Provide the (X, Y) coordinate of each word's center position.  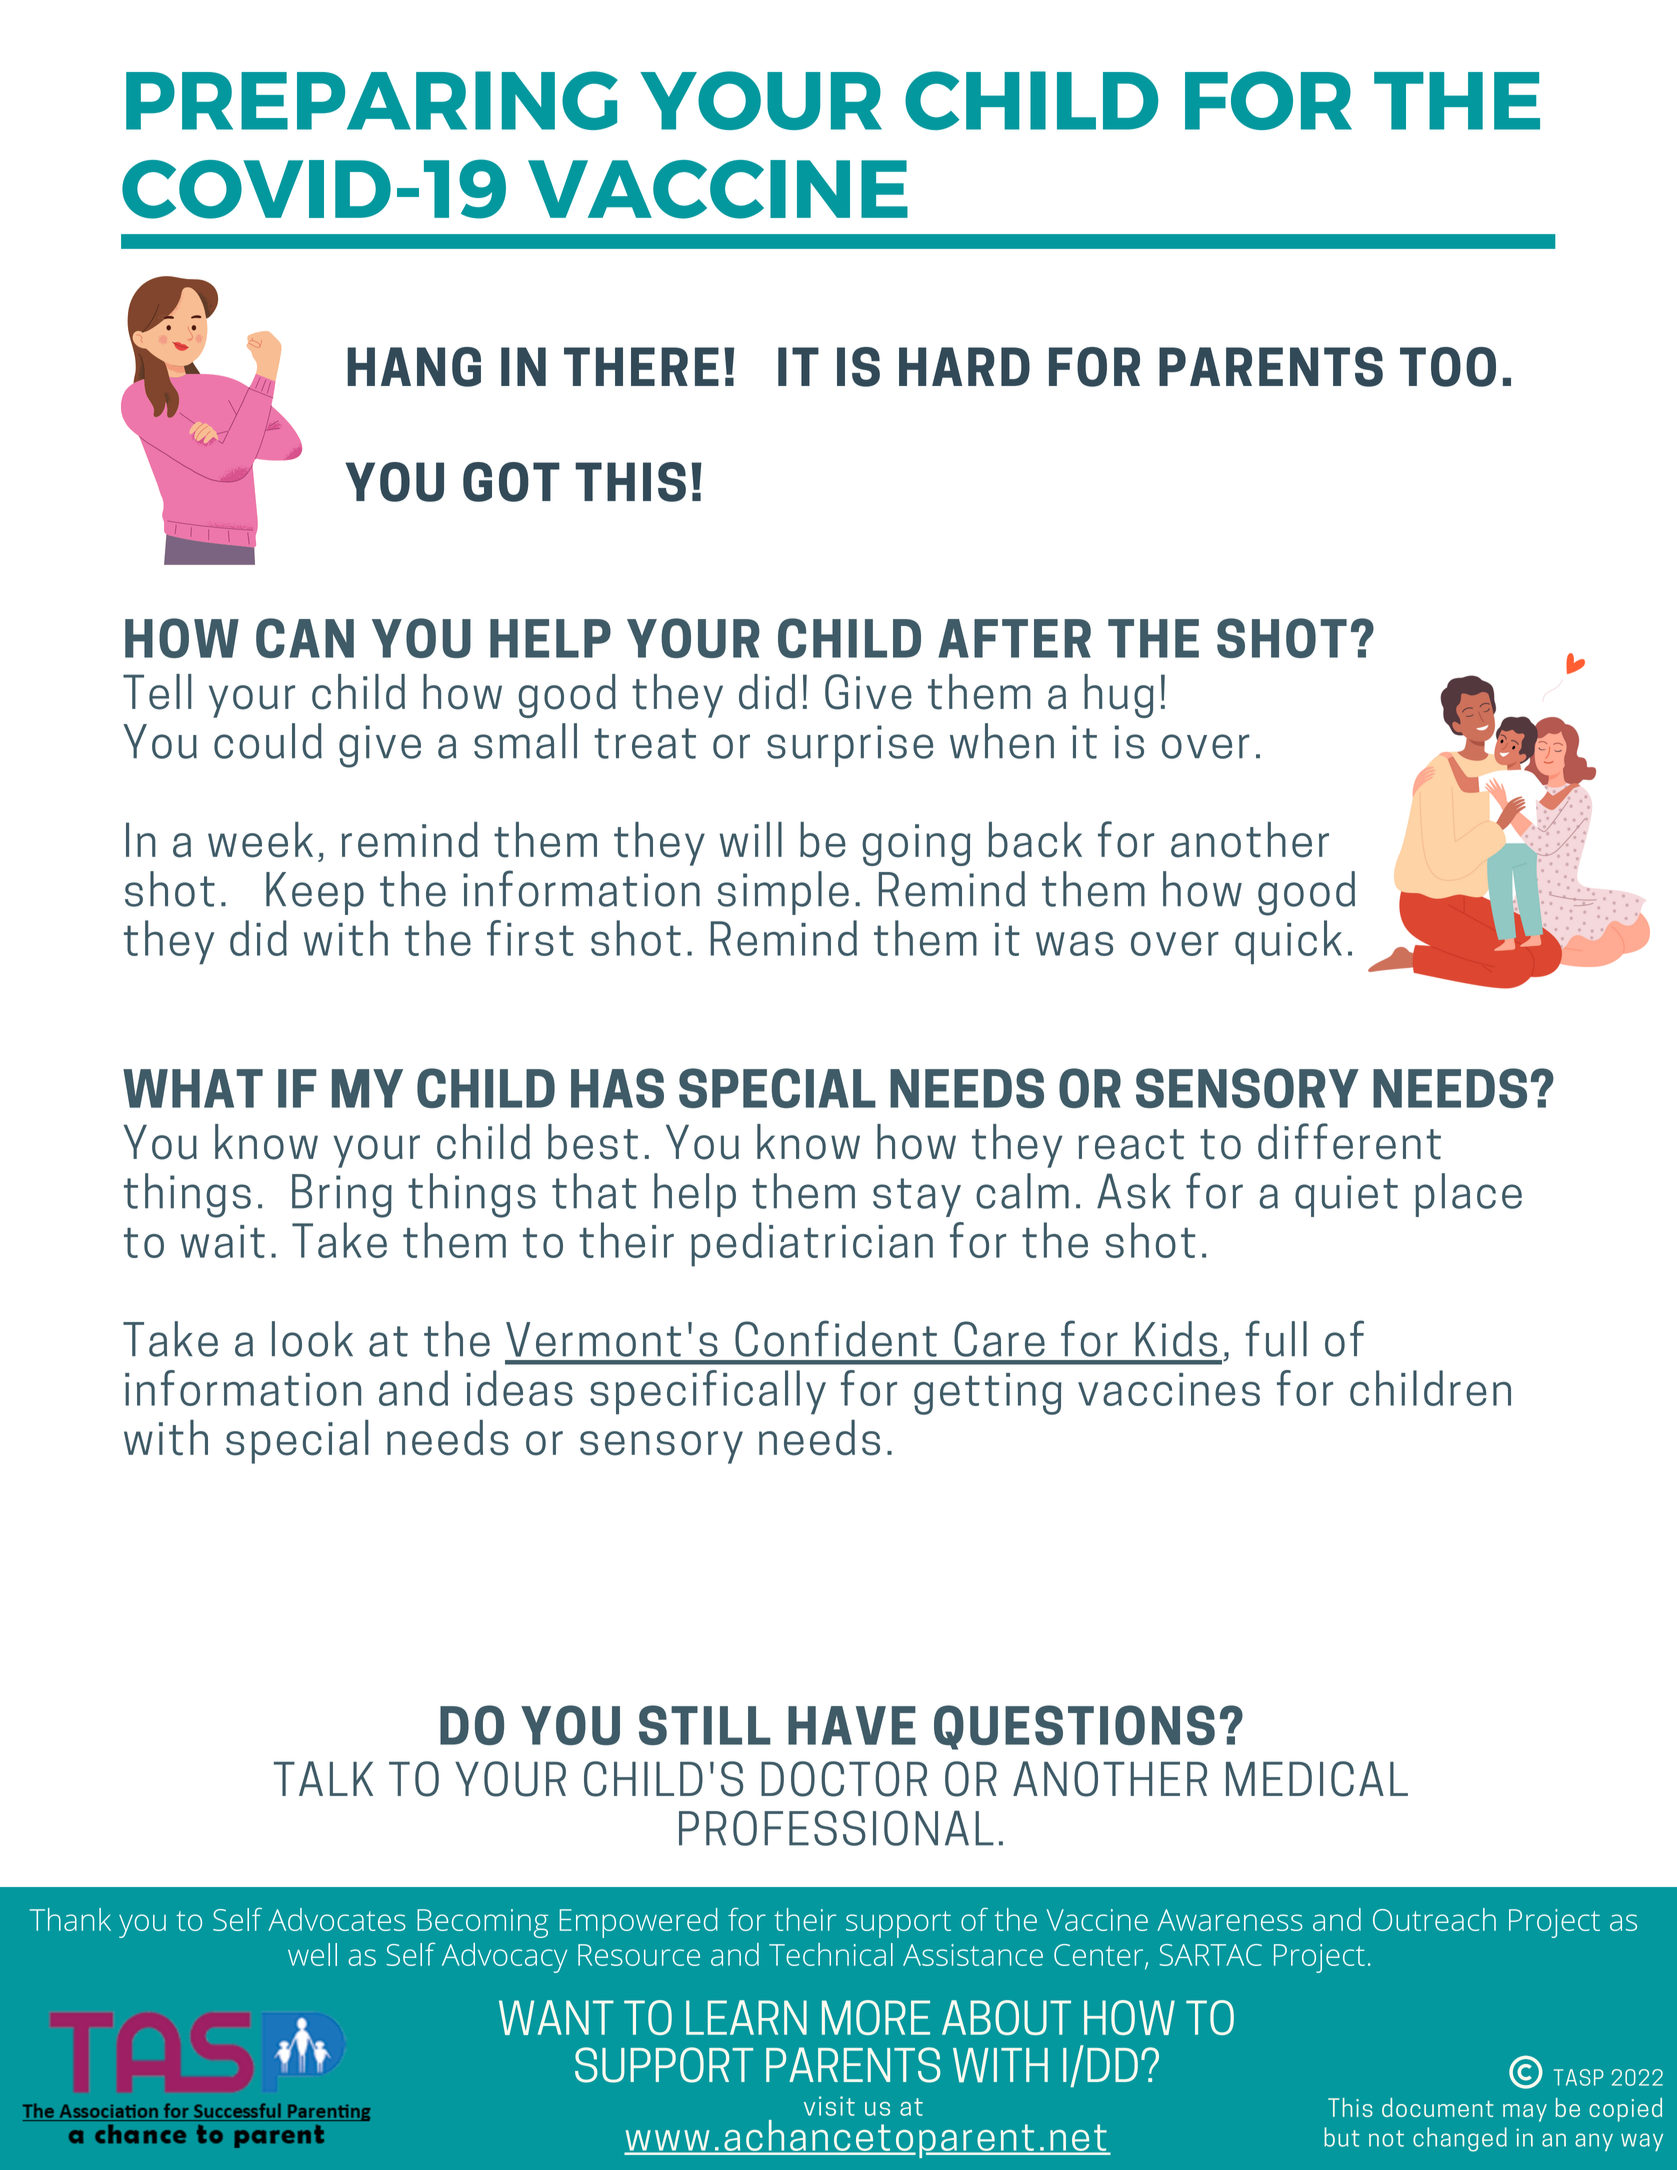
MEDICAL (1317, 1779)
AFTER (1014, 638)
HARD (964, 366)
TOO (1448, 367)
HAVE (852, 1725)
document (1438, 2107)
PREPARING (372, 100)
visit (829, 2106)
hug (1119, 696)
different (1349, 1141)
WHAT (193, 1088)
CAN (305, 638)
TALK (323, 1778)
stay (917, 1197)
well (312, 1954)
